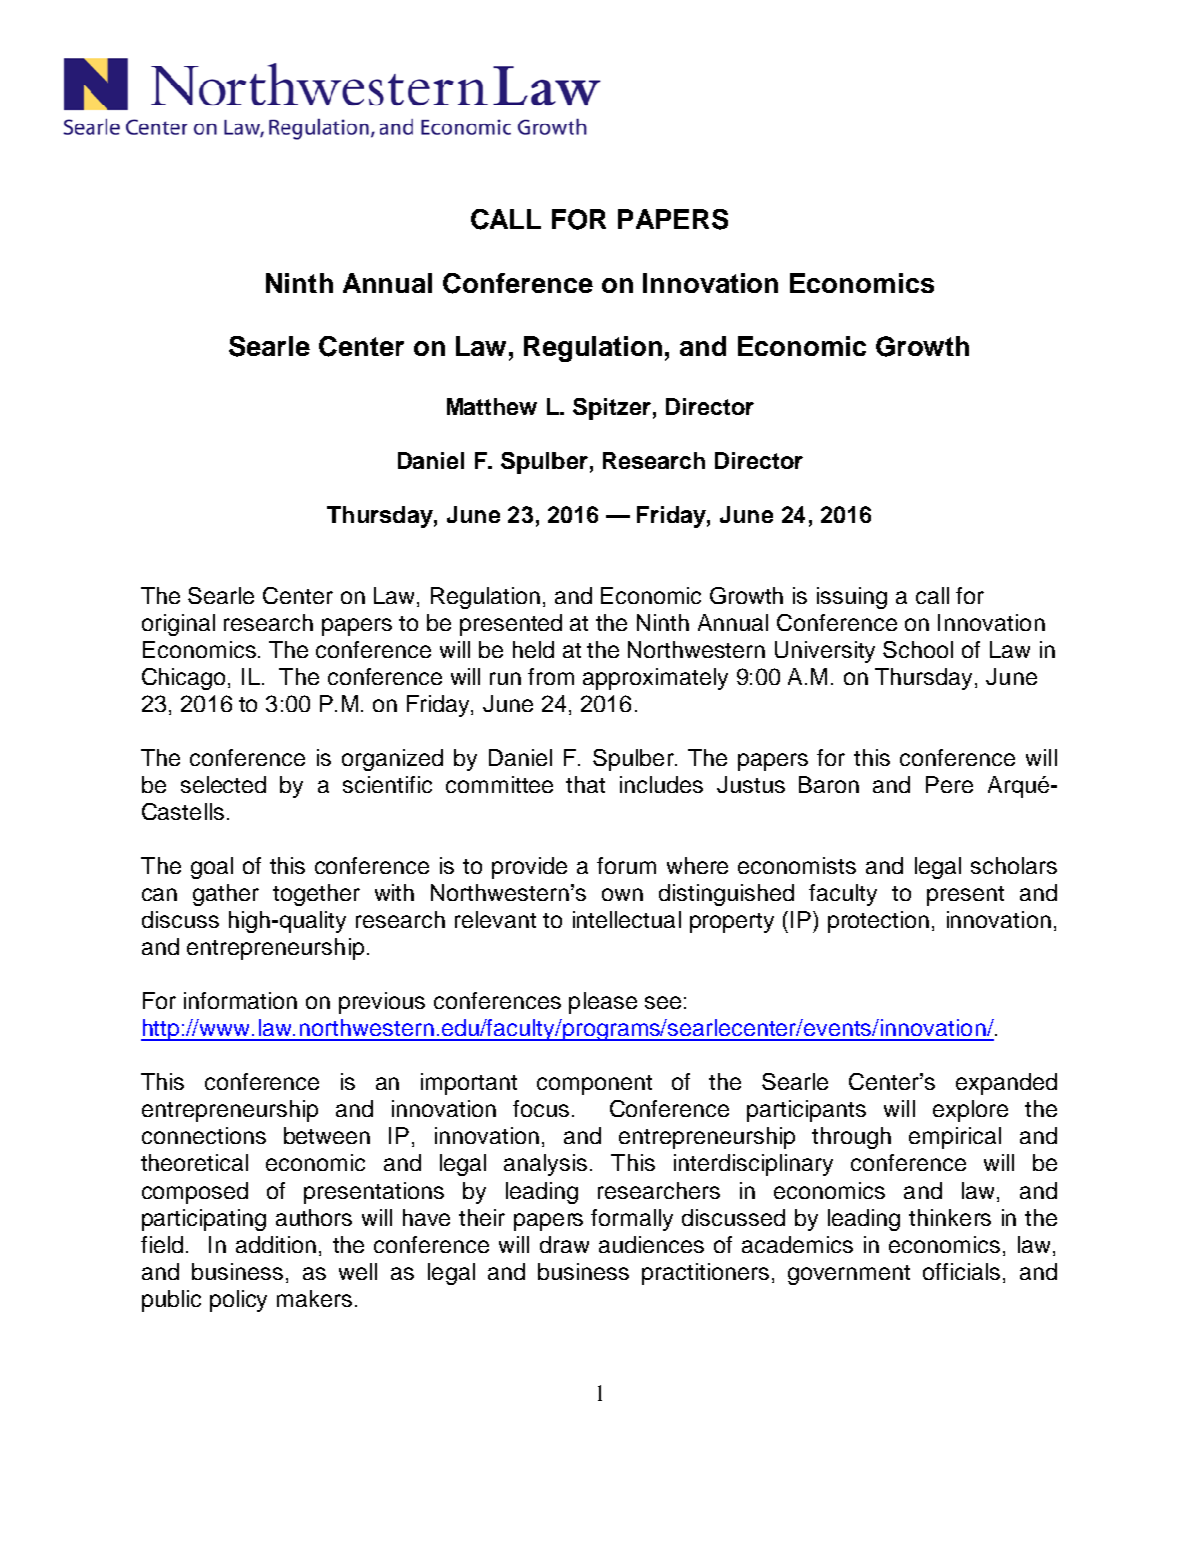  What do you see at coordinates (492, 406) in the image?
I see `Matthew` at bounding box center [492, 406].
